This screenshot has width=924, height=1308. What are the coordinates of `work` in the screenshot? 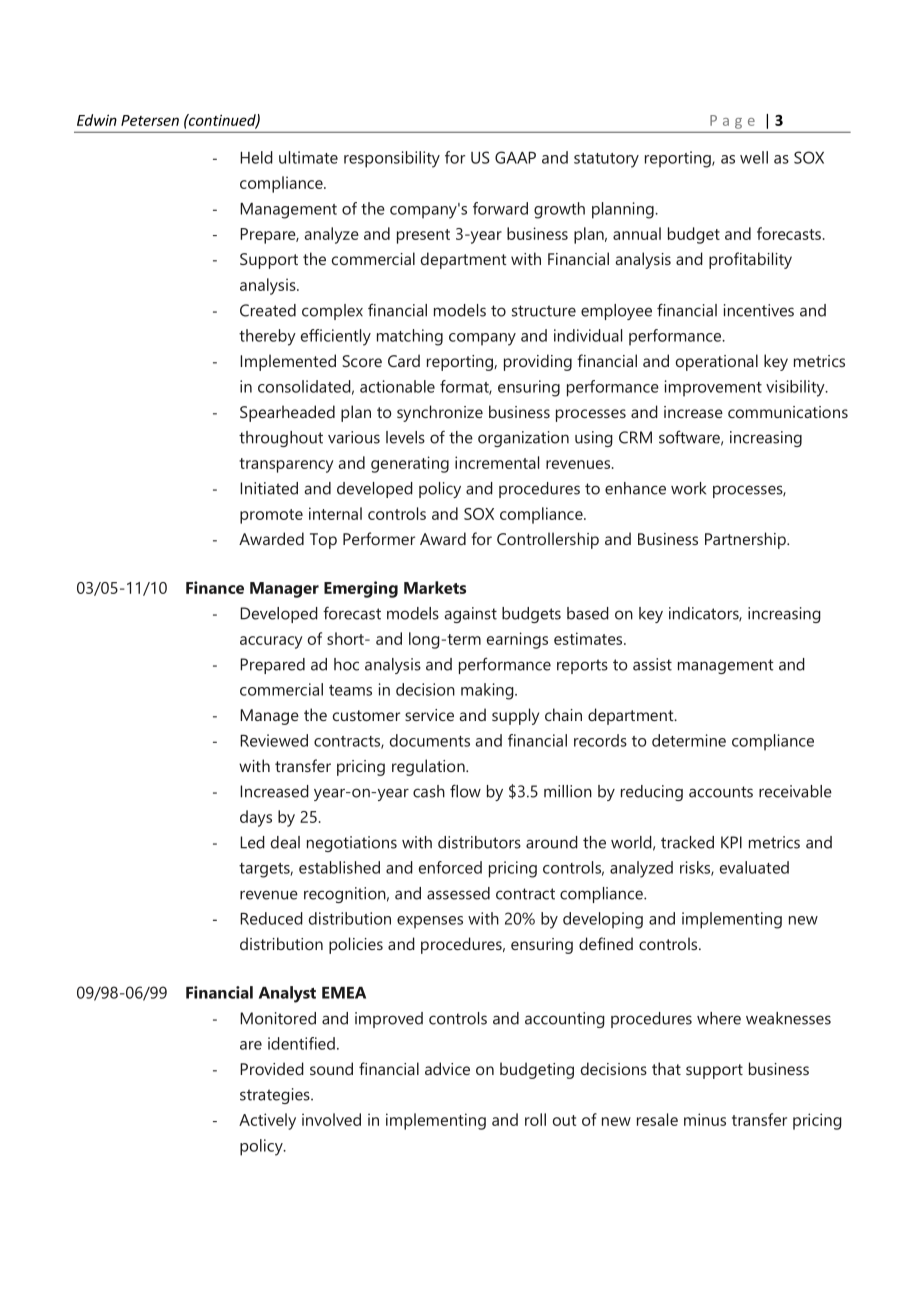 It's located at (688, 488).
